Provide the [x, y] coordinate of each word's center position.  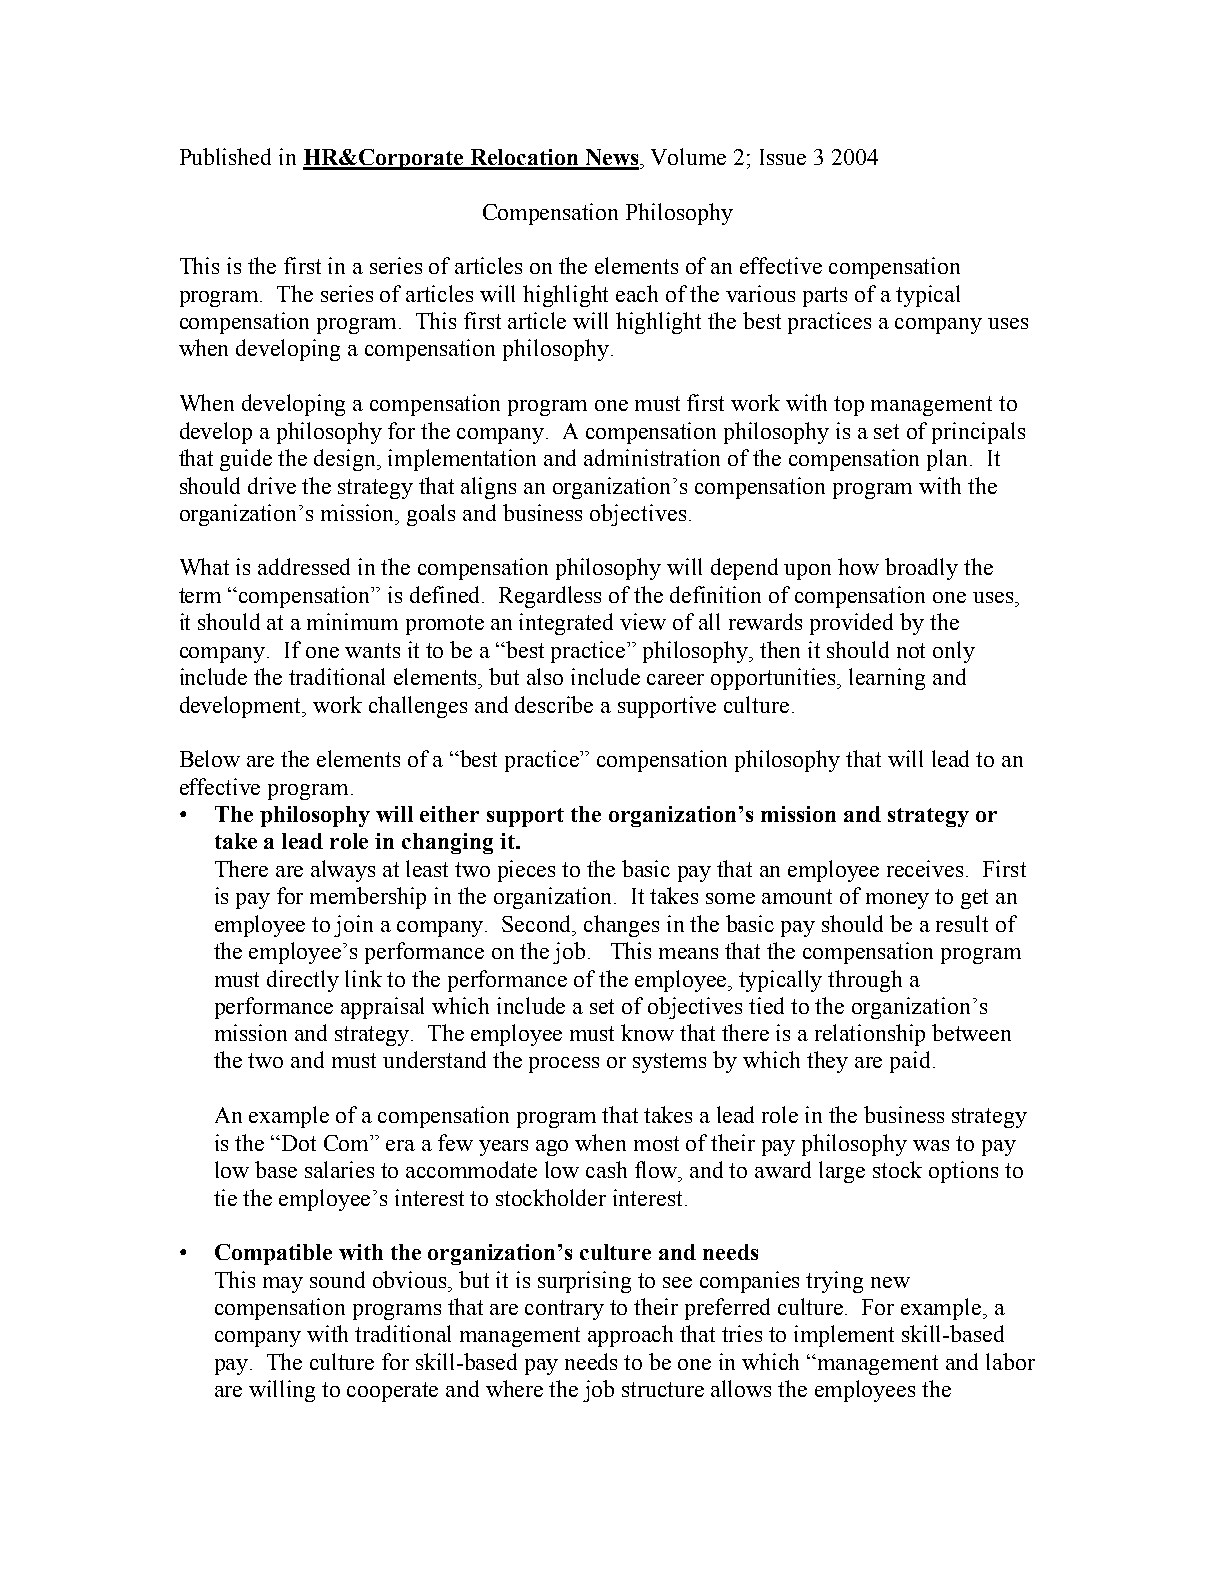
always [343, 871]
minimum [352, 621]
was [931, 1145]
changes [621, 926]
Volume [688, 156]
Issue [783, 157]
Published [225, 156]
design [346, 460]
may [283, 1285]
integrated [566, 624]
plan [947, 460]
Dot [299, 1143]
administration [652, 457]
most [656, 1143]
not [911, 650]
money [897, 901]
